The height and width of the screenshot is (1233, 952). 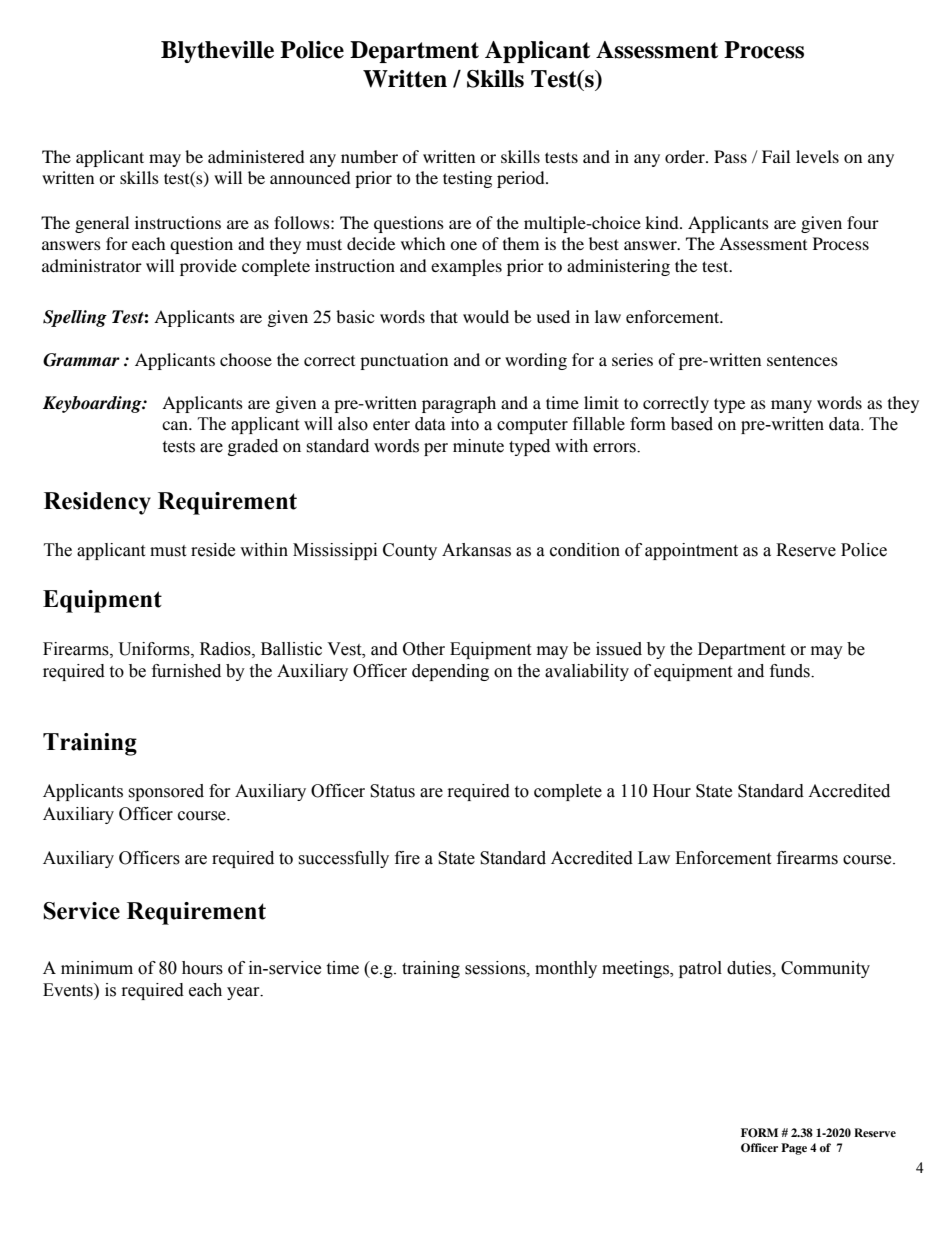 I want to click on Status, so click(x=392, y=791).
